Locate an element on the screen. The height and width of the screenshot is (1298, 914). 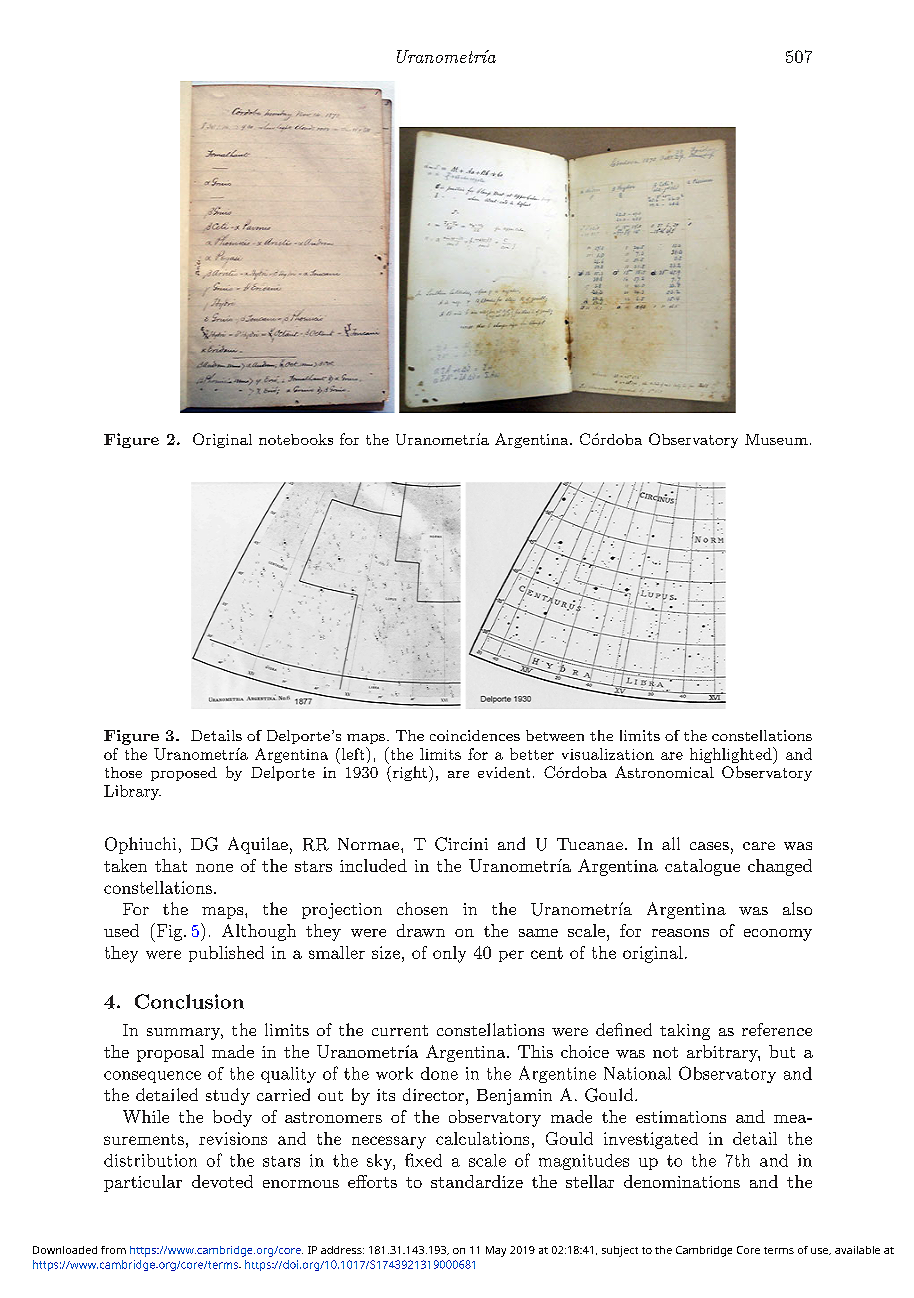
included is located at coordinates (373, 865).
